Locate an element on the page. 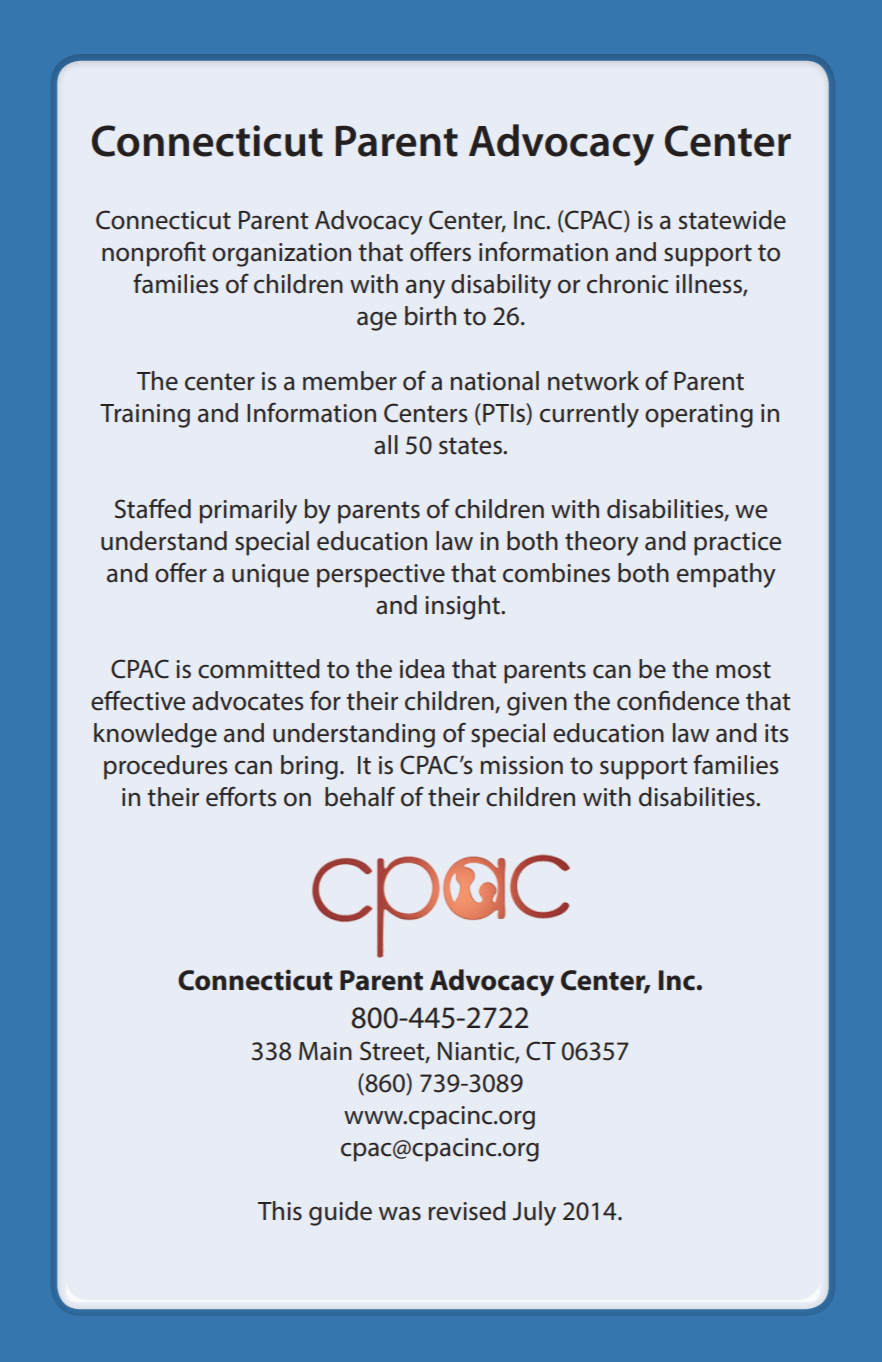 The image size is (882, 1362). efforts is located at coordinates (241, 797).
